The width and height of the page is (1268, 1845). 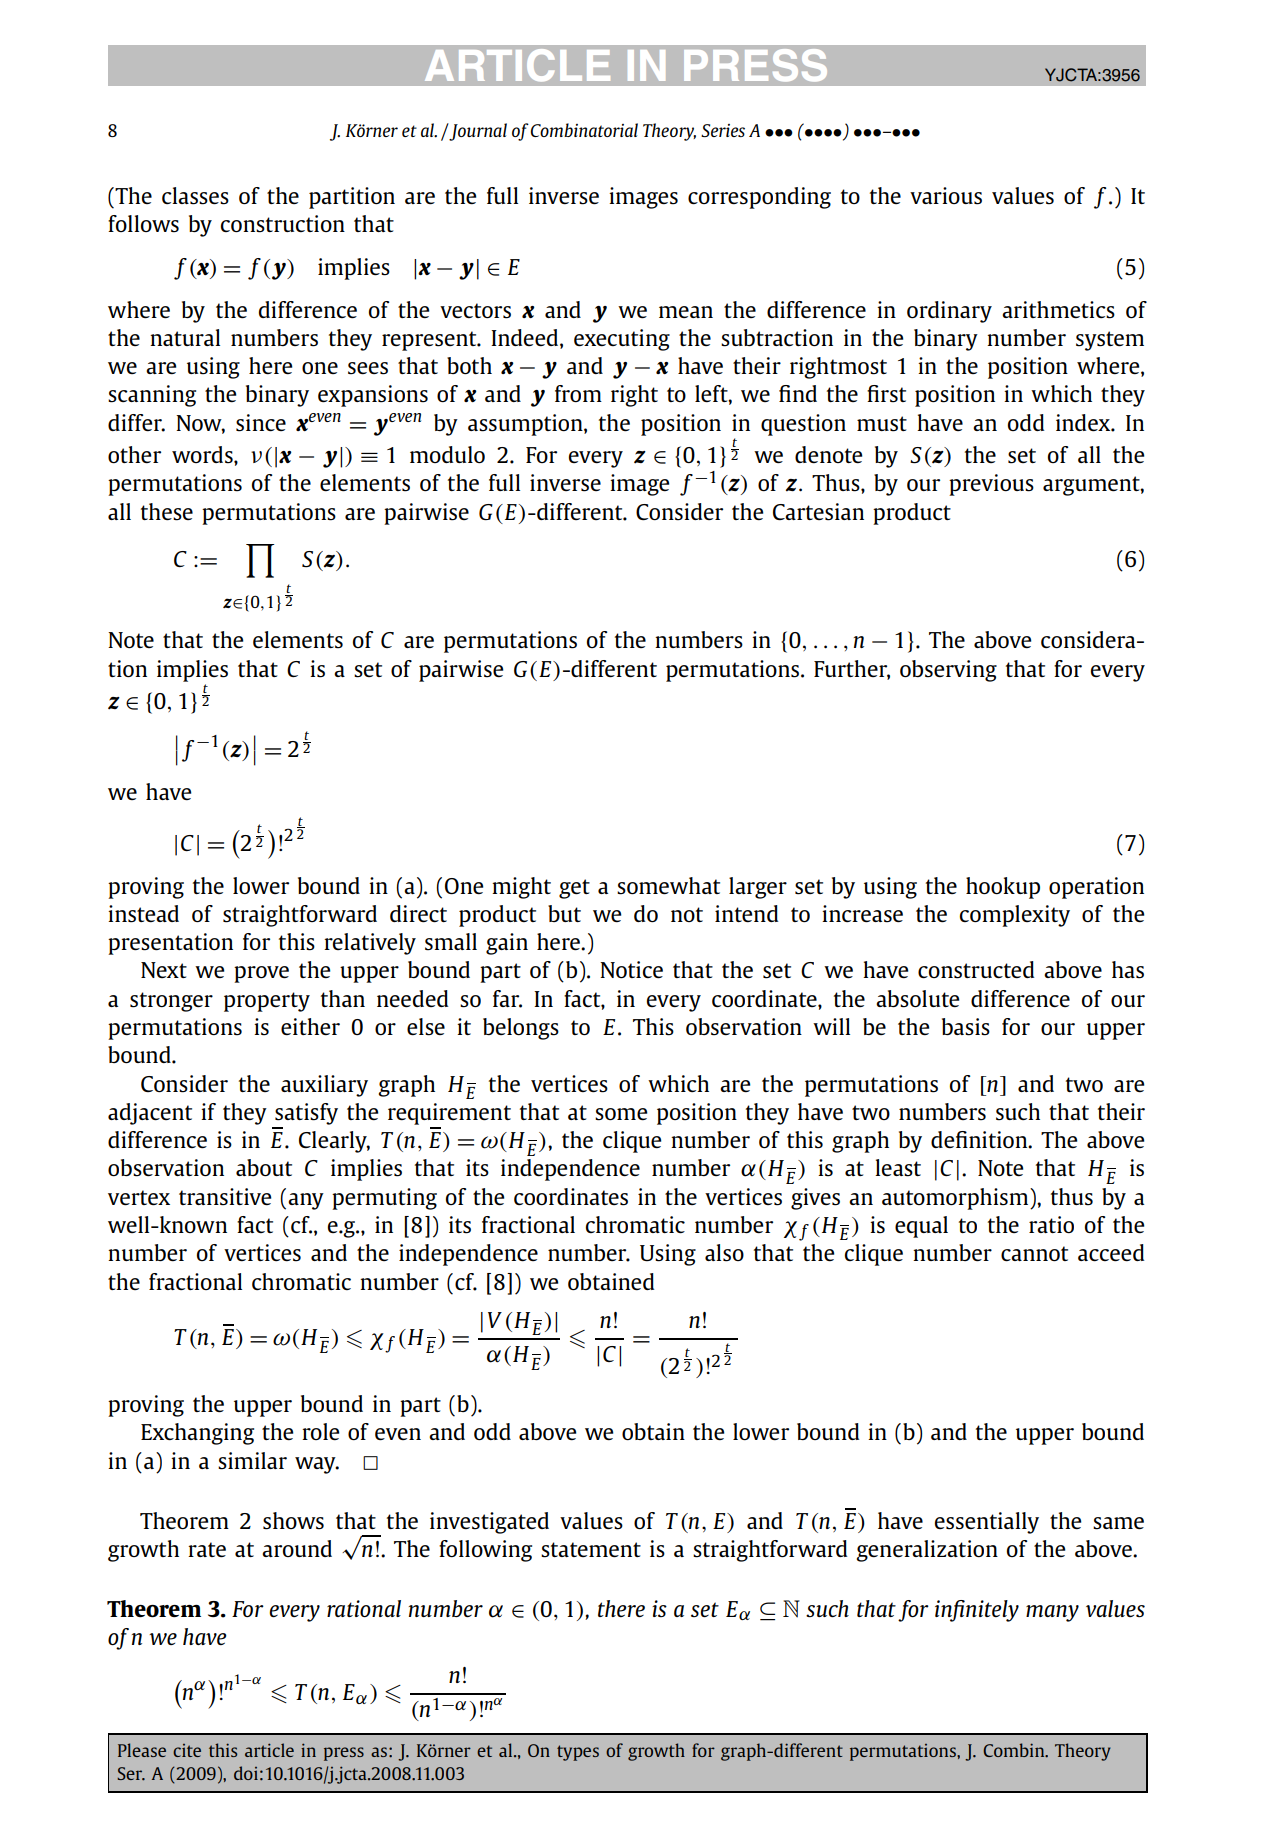 I want to click on classes, so click(x=195, y=196).
